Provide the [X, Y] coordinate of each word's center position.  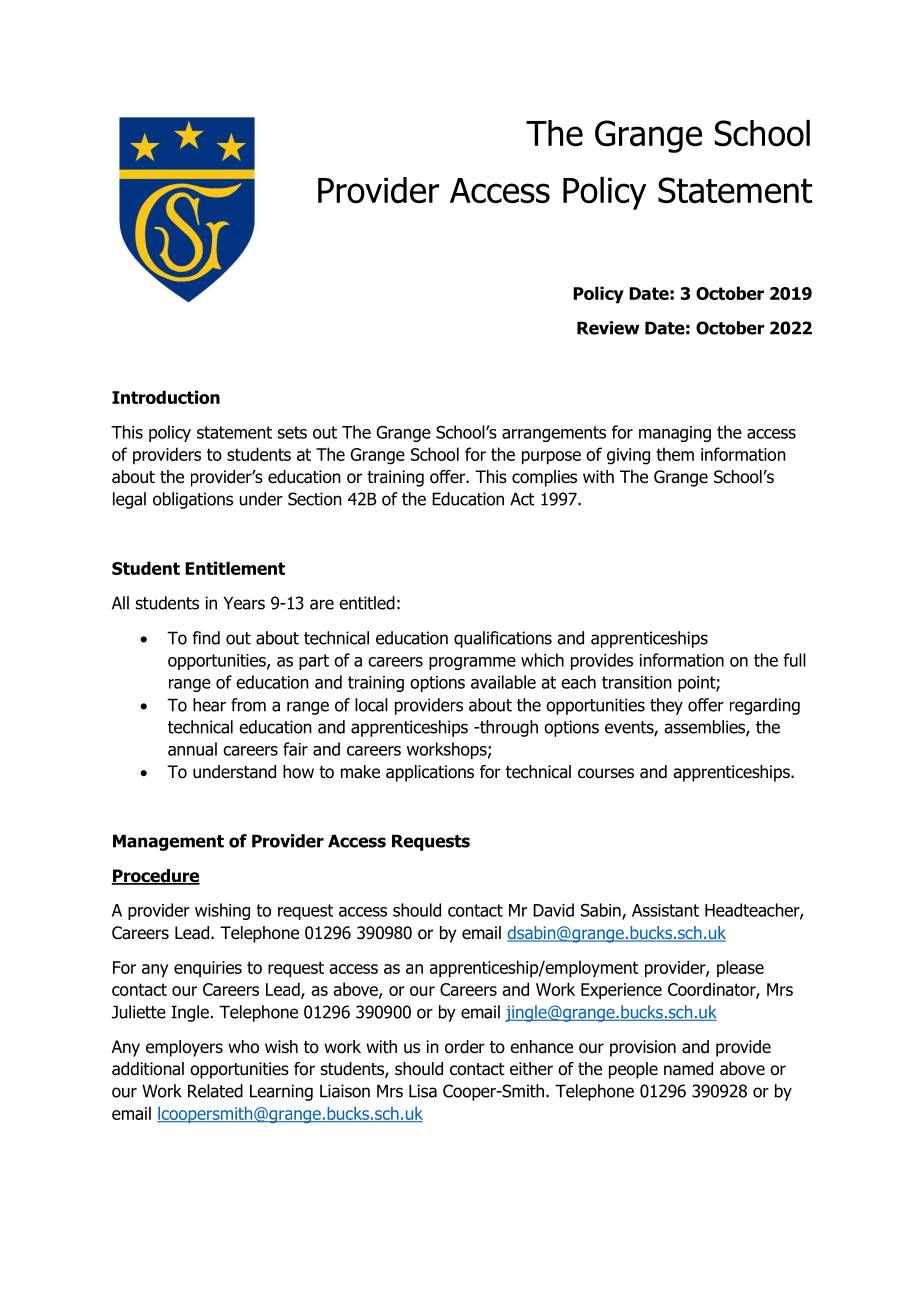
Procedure [155, 877]
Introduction [166, 397]
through [508, 728]
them [675, 454]
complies [544, 478]
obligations [193, 500]
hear [209, 705]
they [666, 706]
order [465, 1047]
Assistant [665, 910]
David [553, 910]
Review [608, 328]
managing [675, 434]
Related [215, 1091]
